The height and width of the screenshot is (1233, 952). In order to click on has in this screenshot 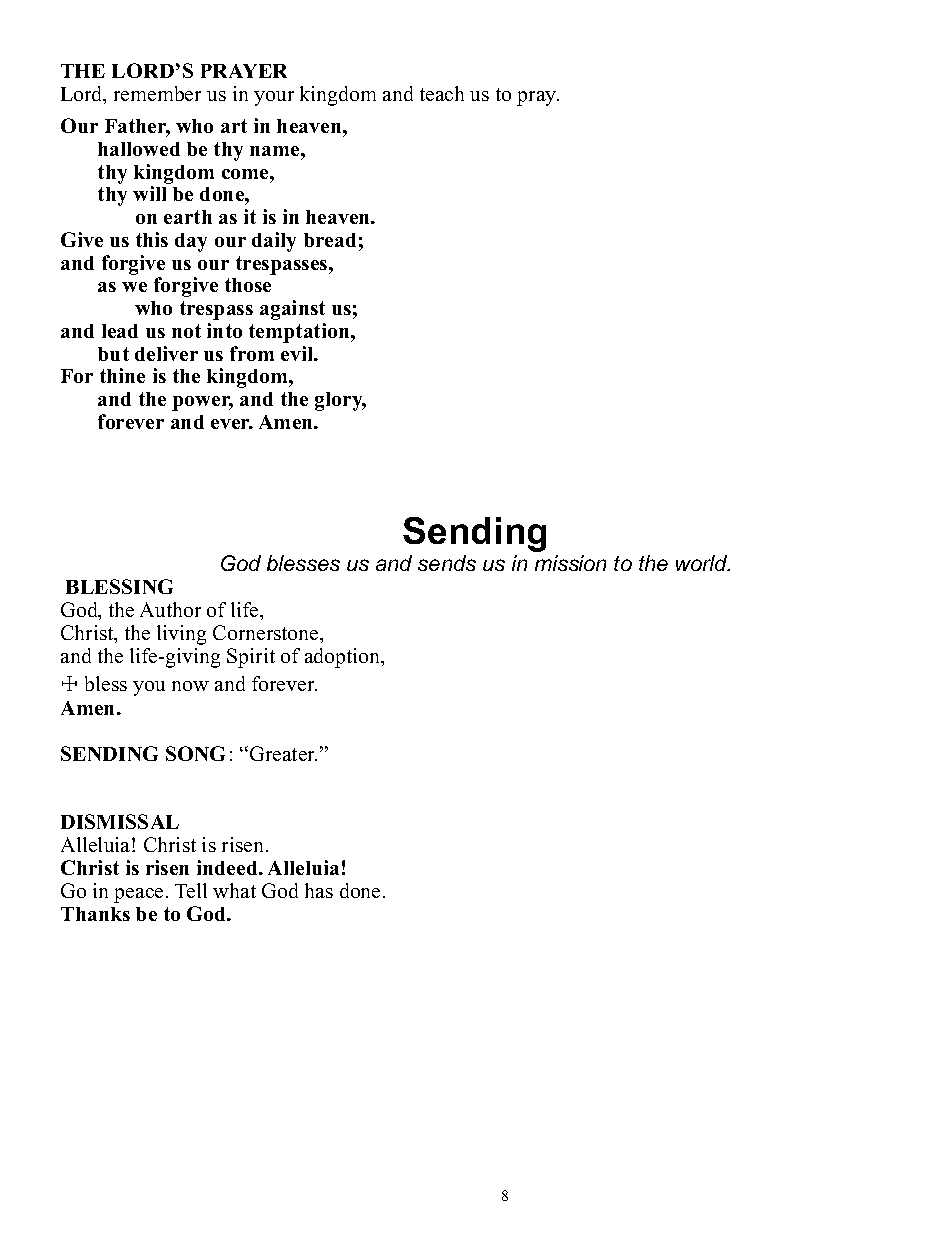, I will do `click(319, 890)`.
